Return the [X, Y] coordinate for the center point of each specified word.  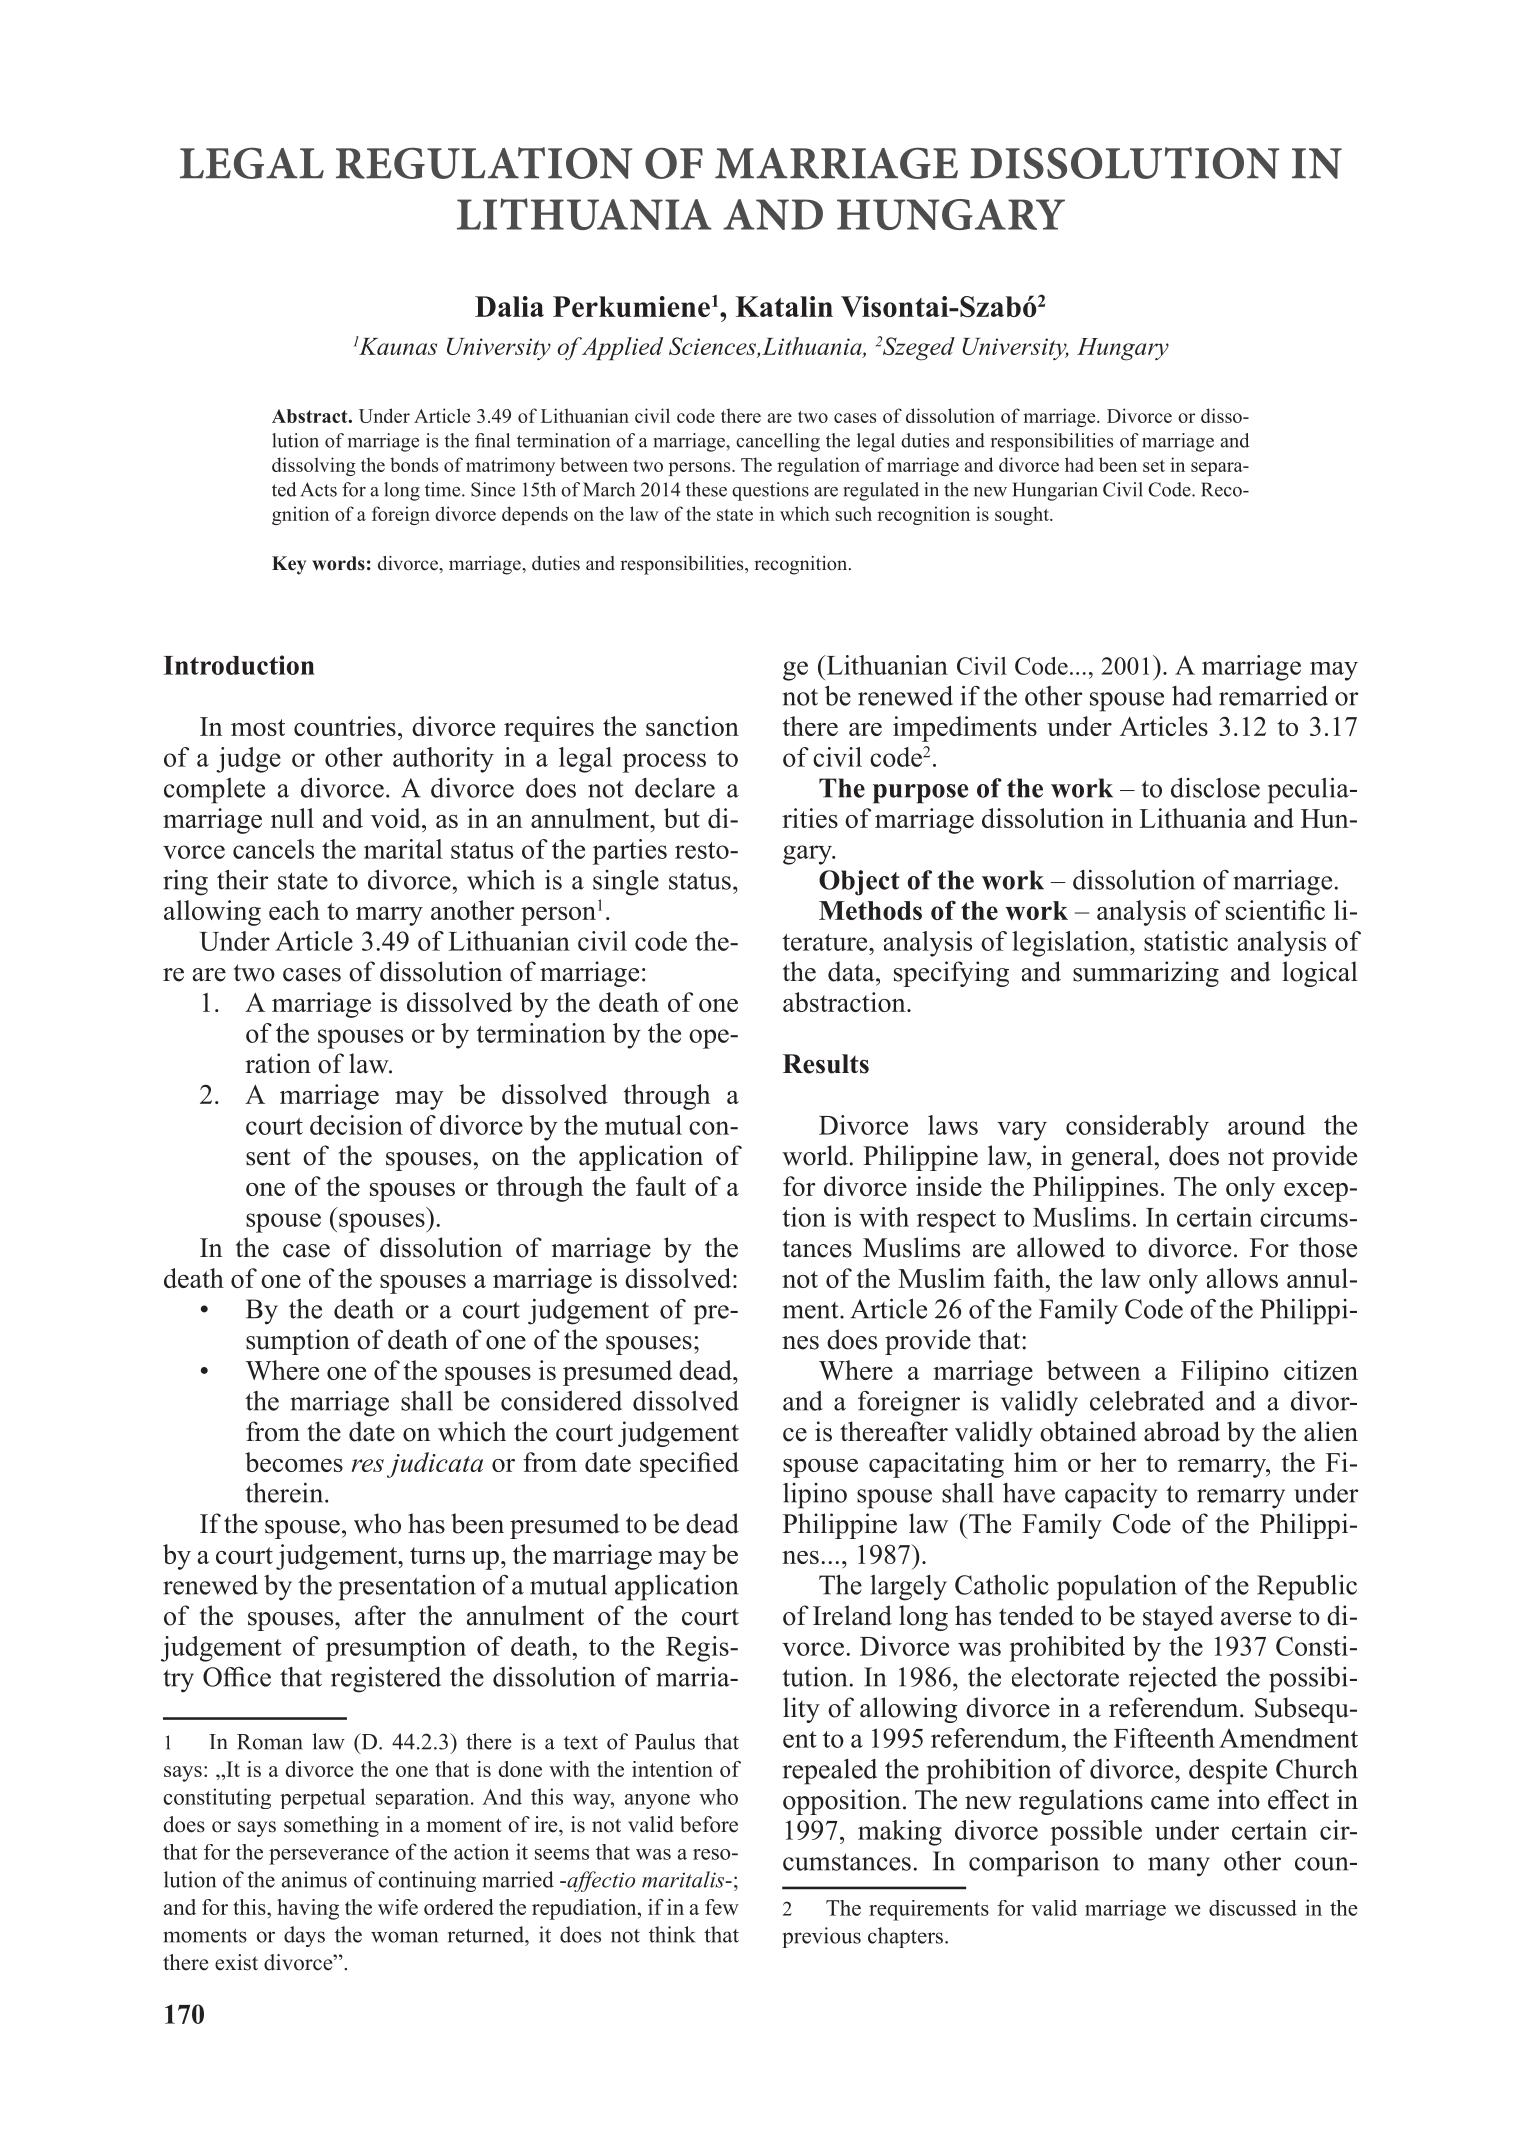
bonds [414, 464]
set [1154, 466]
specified [689, 1465]
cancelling [778, 442]
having [308, 1909]
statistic [1186, 941]
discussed [1253, 1908]
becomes [294, 1462]
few [722, 1907]
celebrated [1147, 1401]
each [294, 910]
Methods [870, 910]
